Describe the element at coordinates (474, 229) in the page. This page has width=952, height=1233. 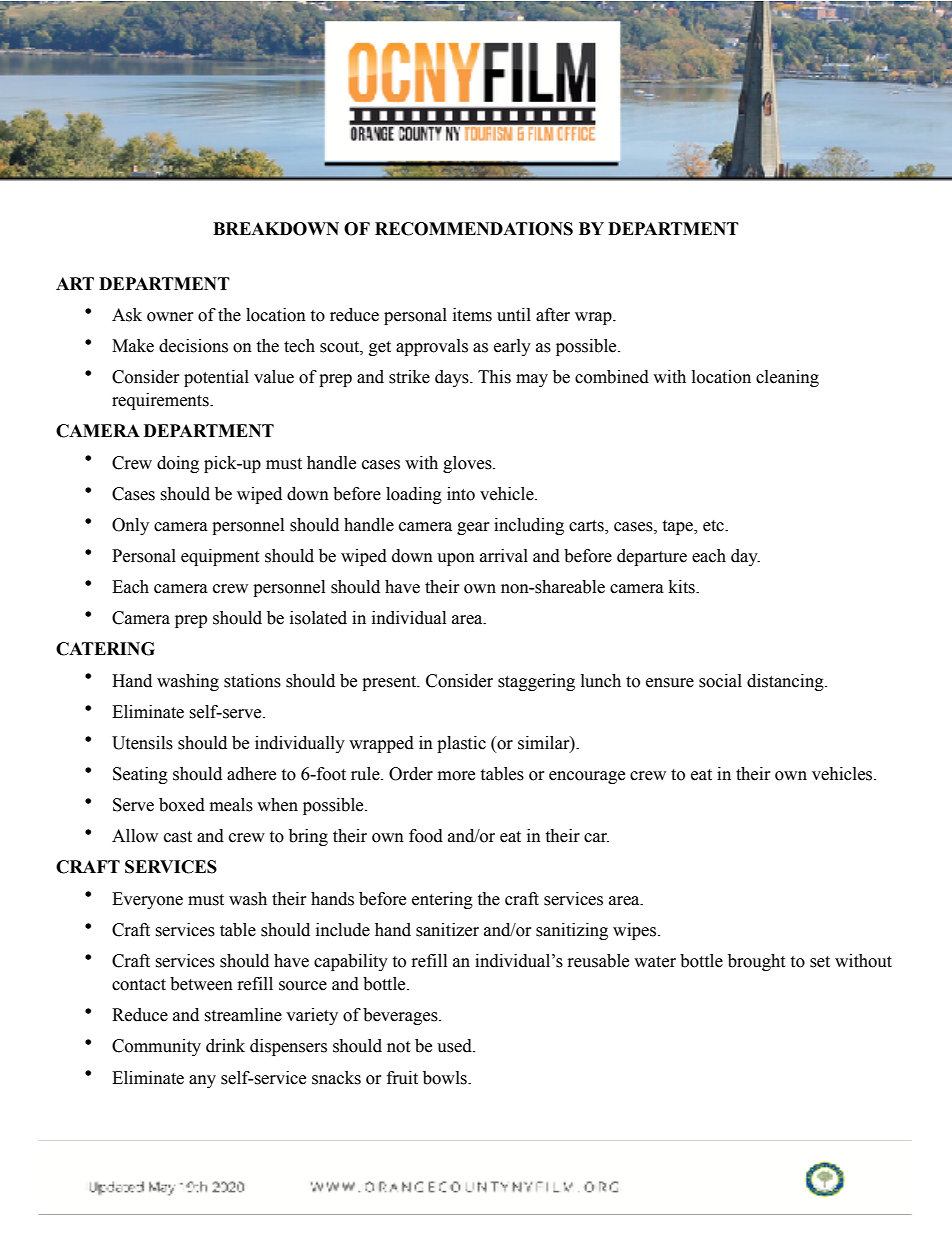
I see `RECOMMENDATIONS` at that location.
